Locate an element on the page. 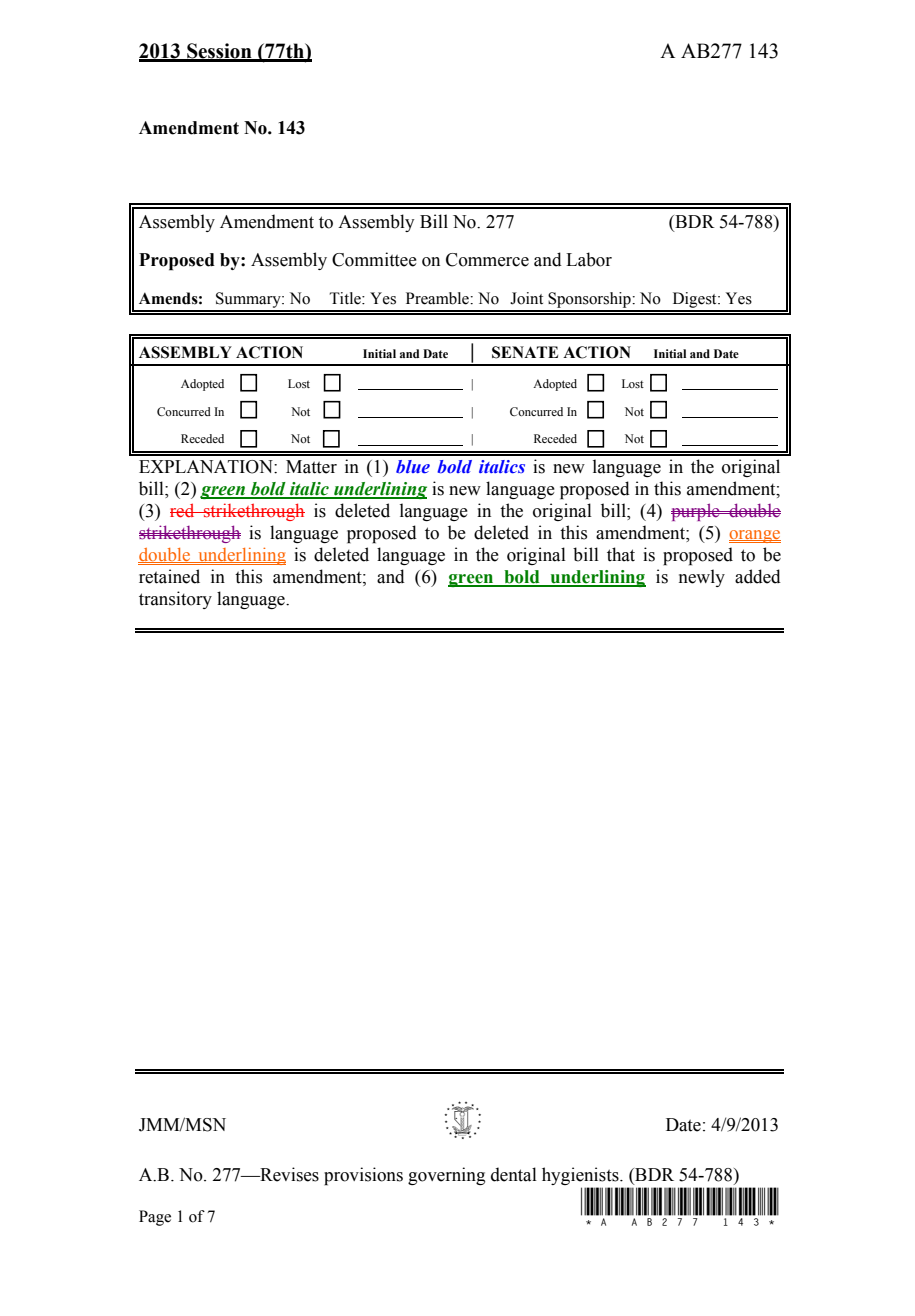 This document has height=1316, width=915. governing is located at coordinates (446, 1176).
